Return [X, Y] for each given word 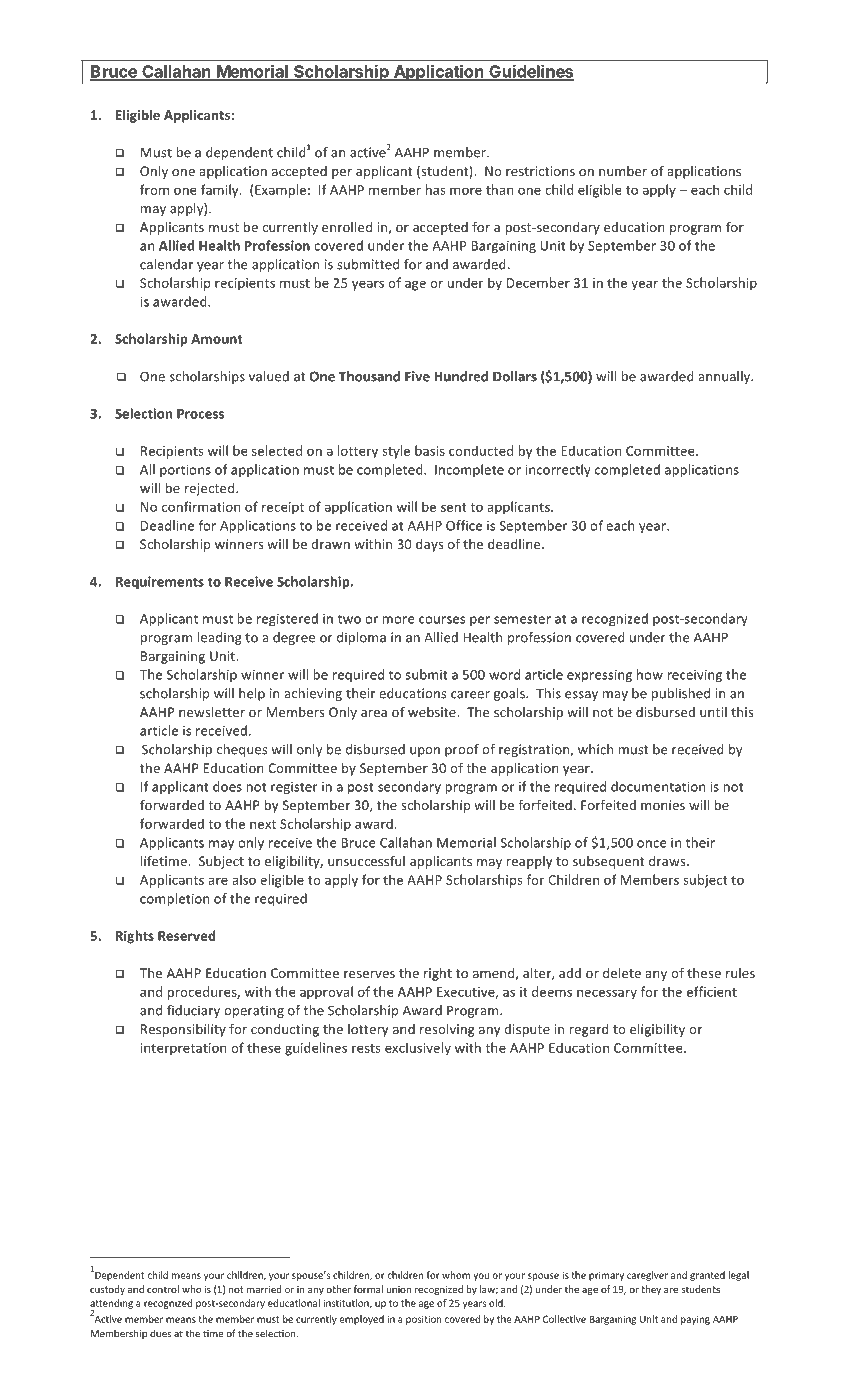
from [154, 189]
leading [220, 638]
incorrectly [558, 470]
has [436, 189]
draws [668, 861]
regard [589, 1030]
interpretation [183, 1049]
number [623, 171]
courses [442, 620]
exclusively [418, 1049]
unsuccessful [366, 860]
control [163, 1289]
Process [200, 414]
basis [430, 450]
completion [175, 899]
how [650, 674]
